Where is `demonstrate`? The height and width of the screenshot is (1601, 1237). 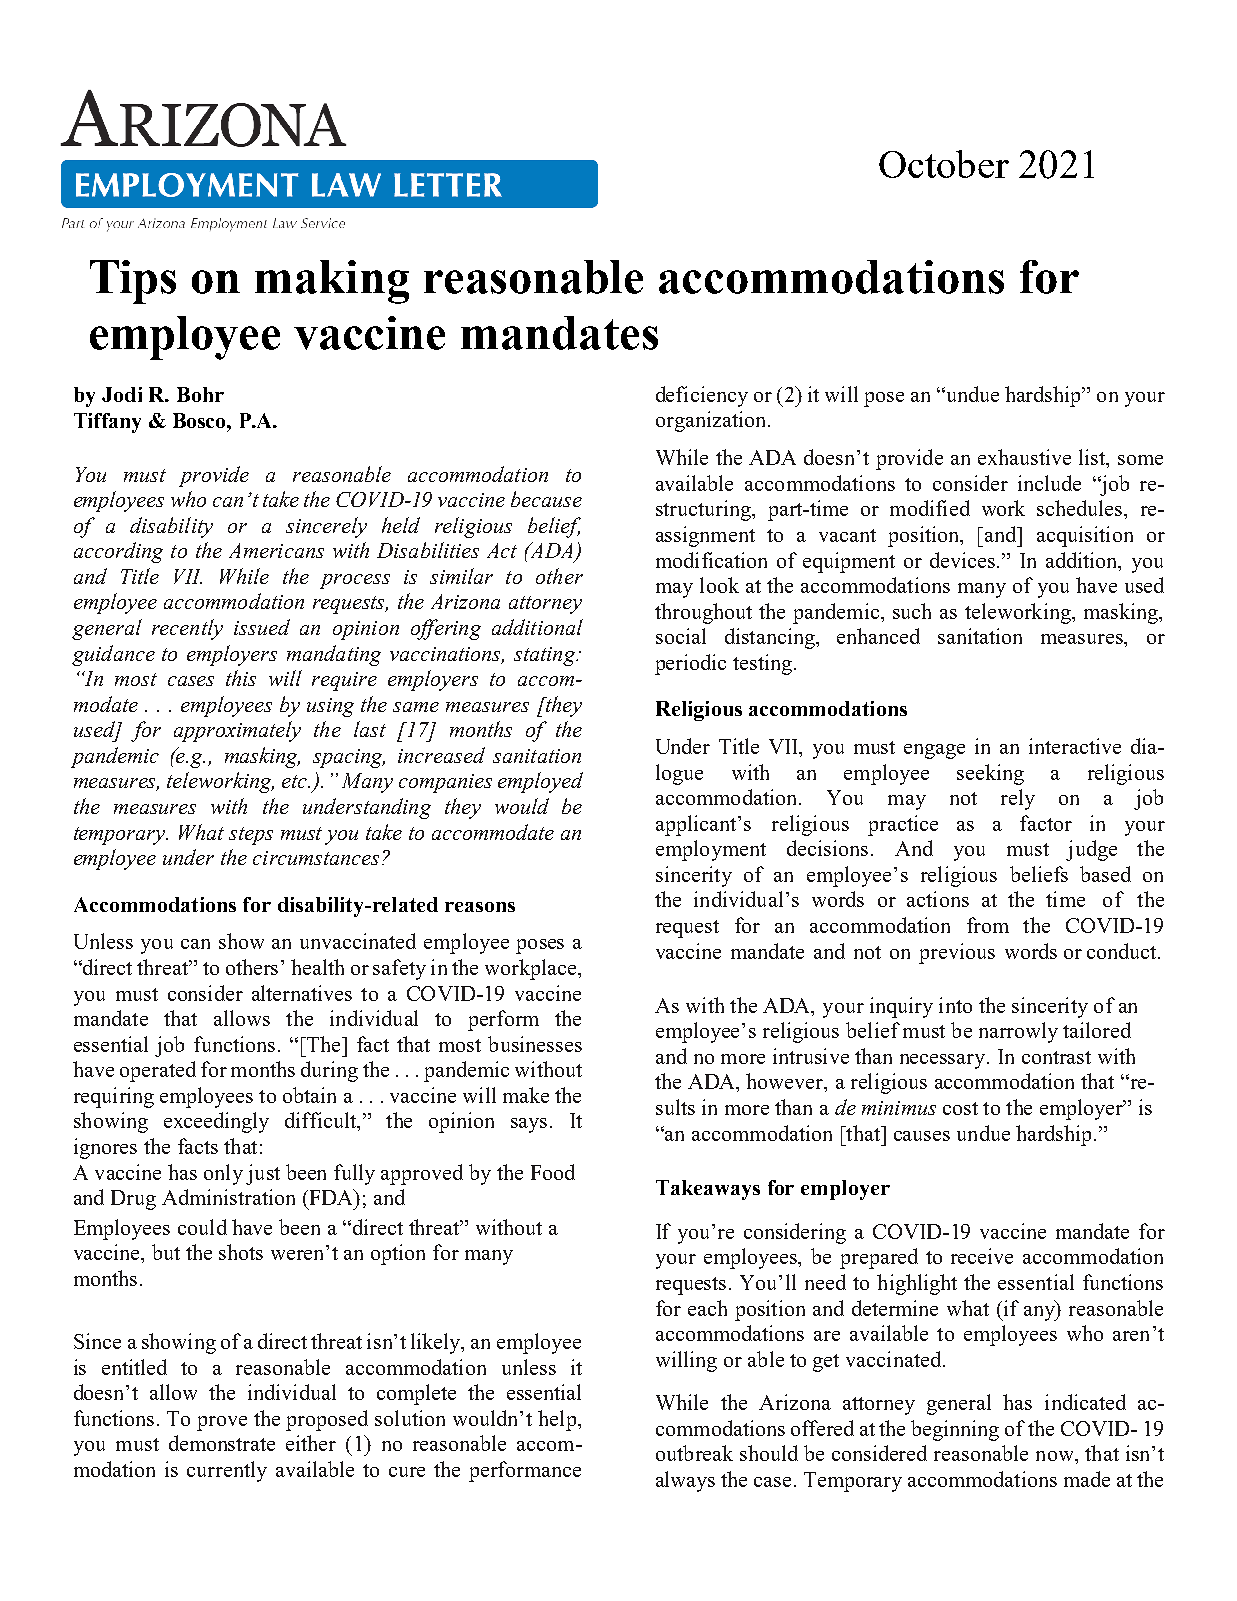 demonstrate is located at coordinates (222, 1443).
